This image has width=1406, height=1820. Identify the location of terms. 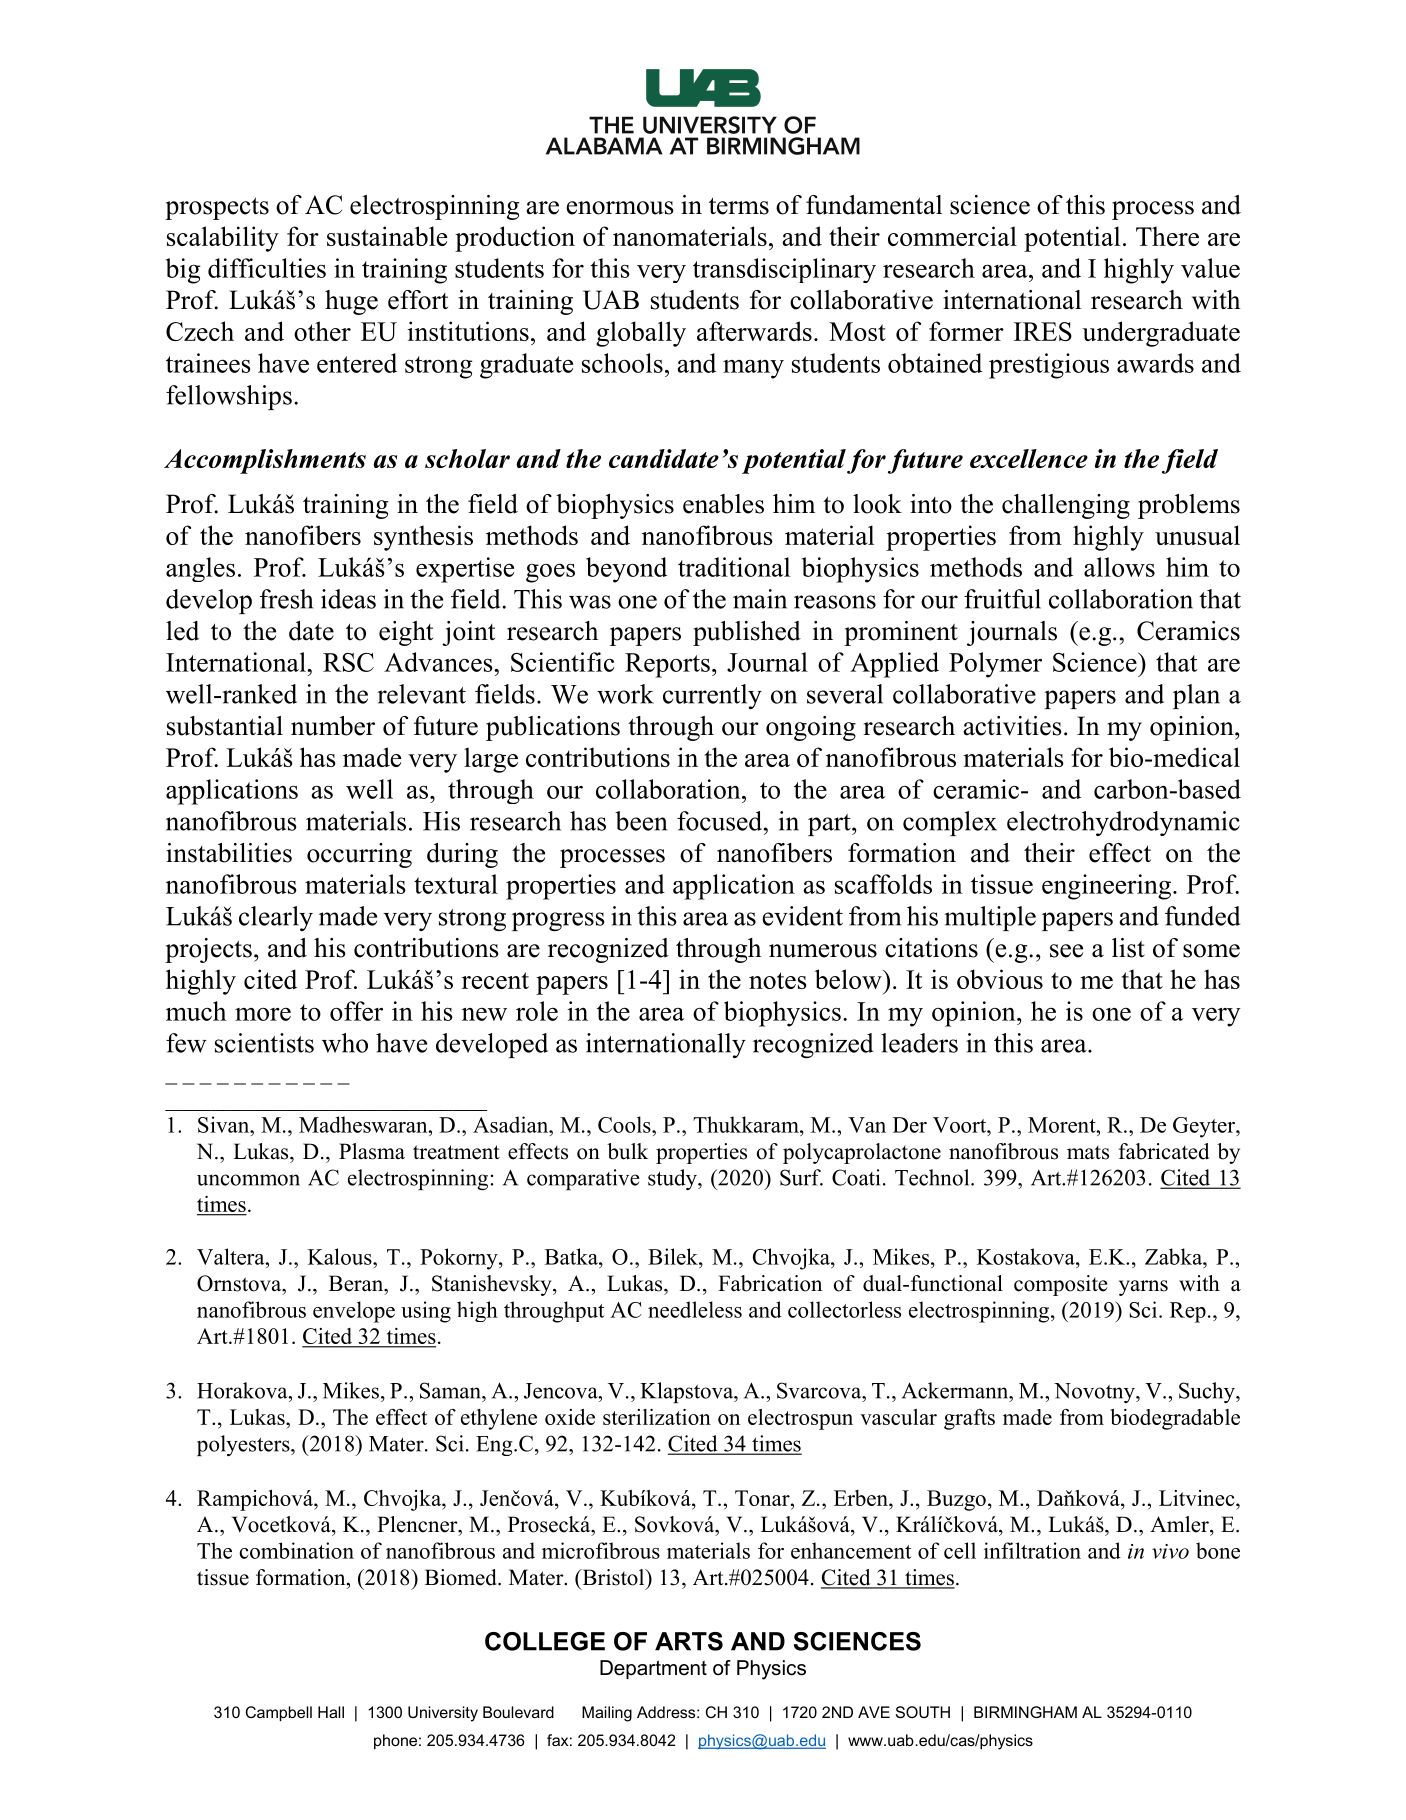
(739, 206).
